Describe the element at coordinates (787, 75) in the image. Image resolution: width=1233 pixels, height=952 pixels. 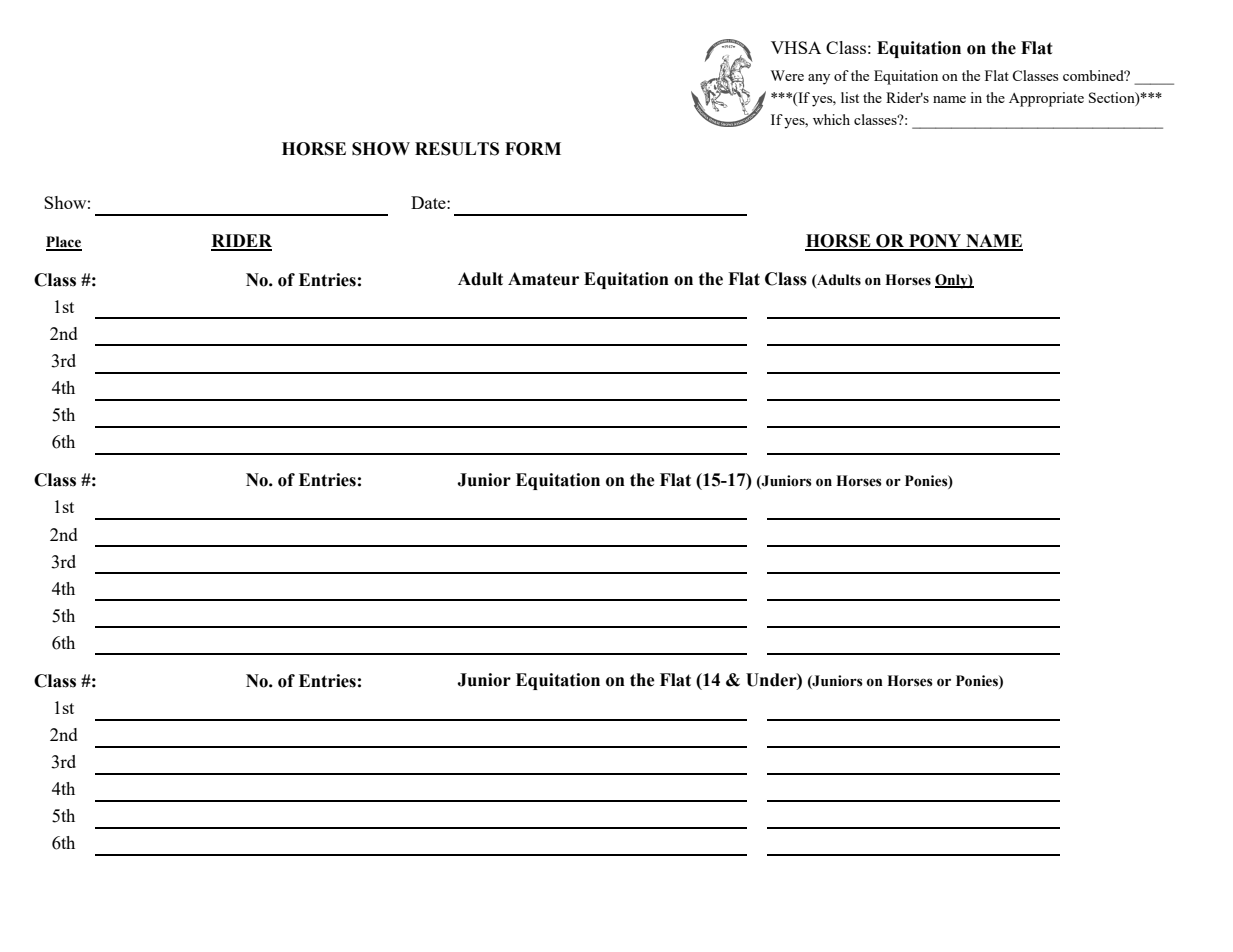
I see `Were` at that location.
